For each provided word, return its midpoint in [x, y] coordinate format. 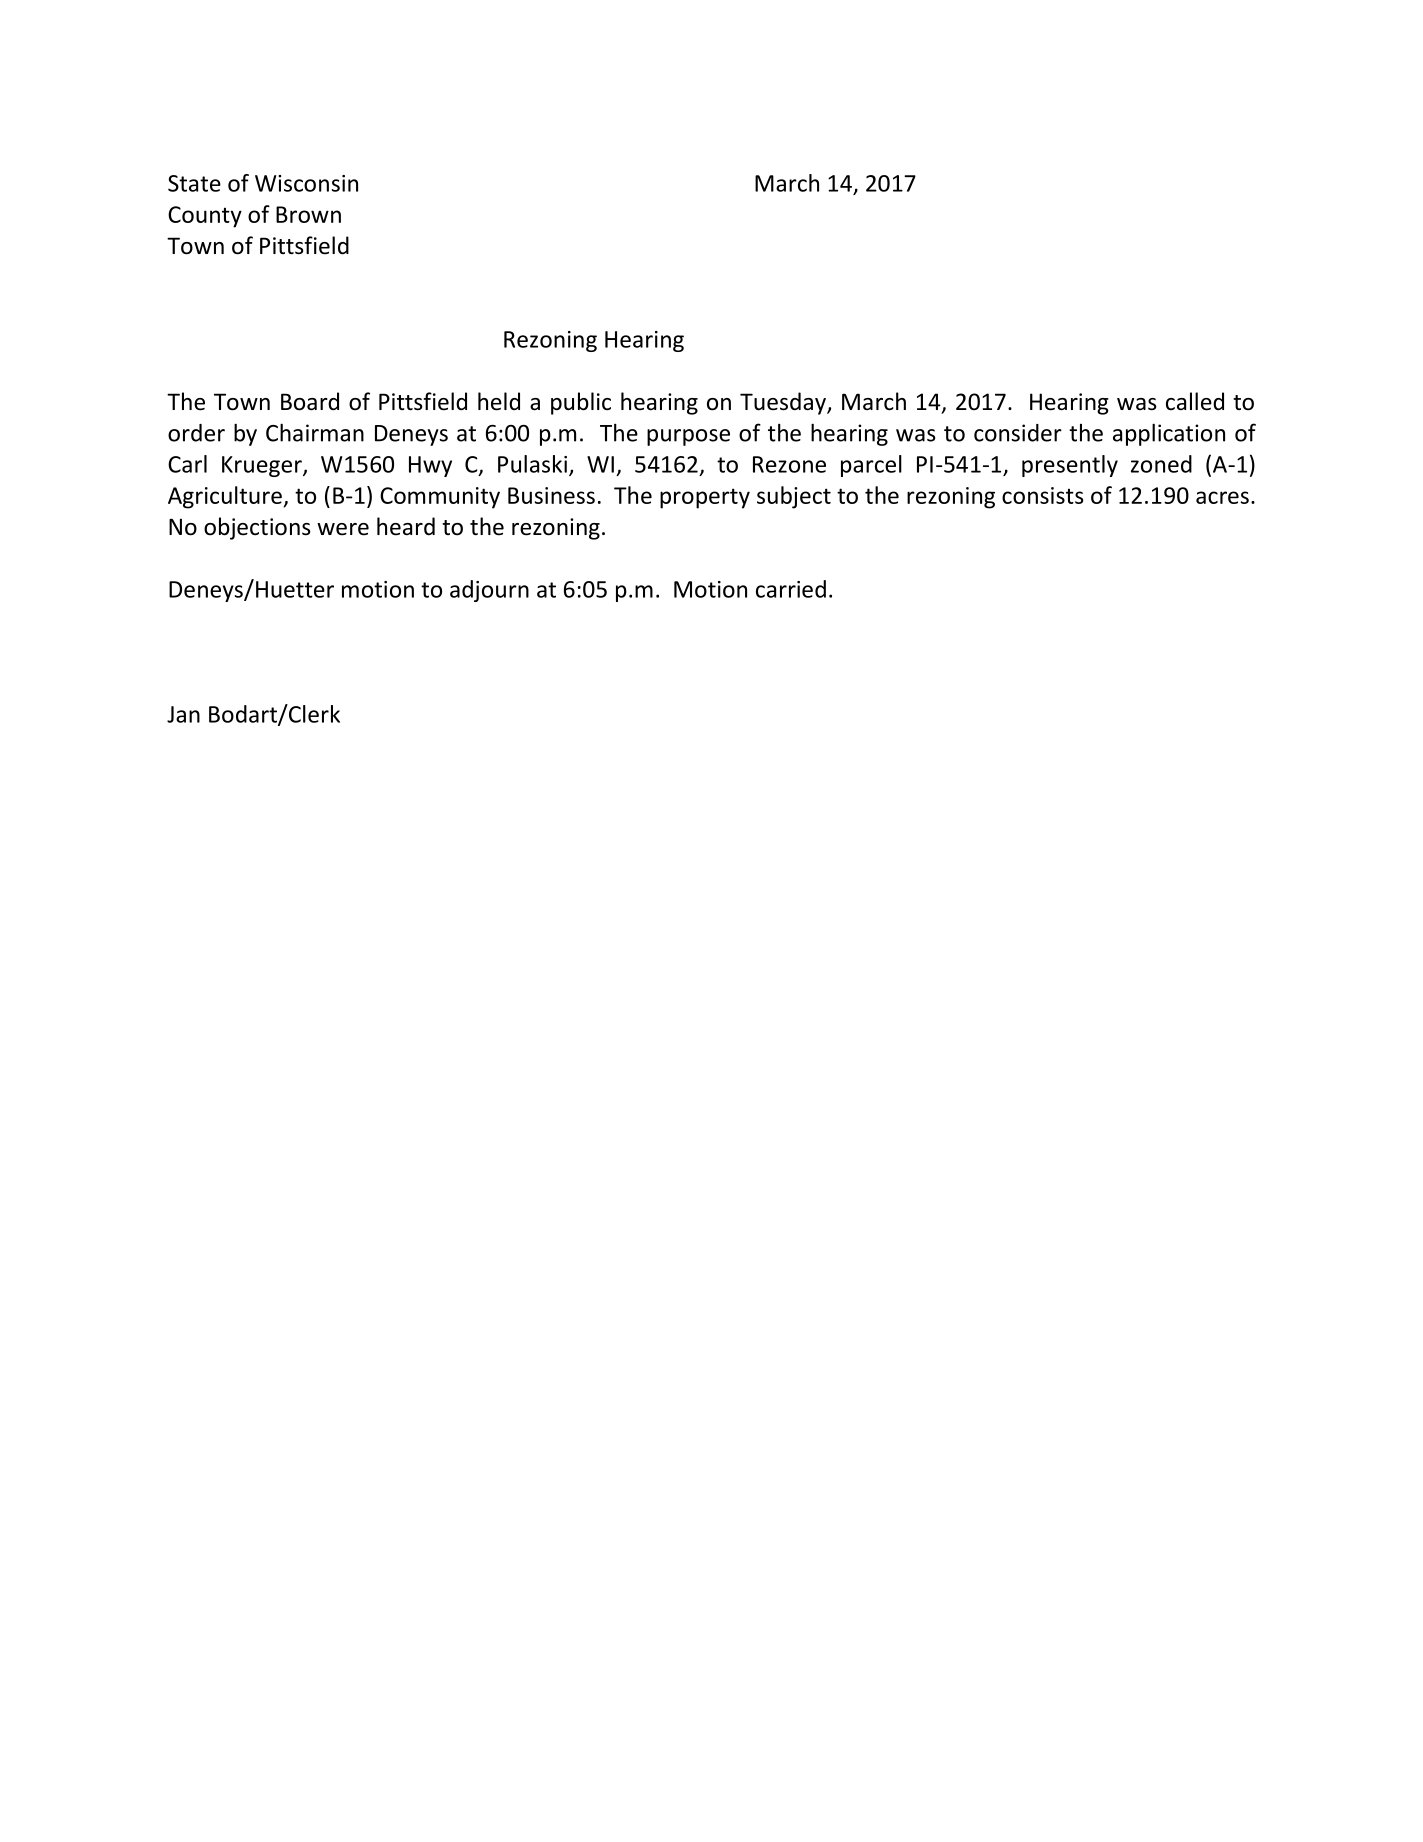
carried [791, 589]
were [343, 529]
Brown [308, 214]
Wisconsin [306, 183]
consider [1018, 433]
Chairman [315, 432]
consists [1043, 495]
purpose [688, 437]
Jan [183, 714]
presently [1070, 466]
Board [310, 401]
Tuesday [784, 403]
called [1195, 401]
